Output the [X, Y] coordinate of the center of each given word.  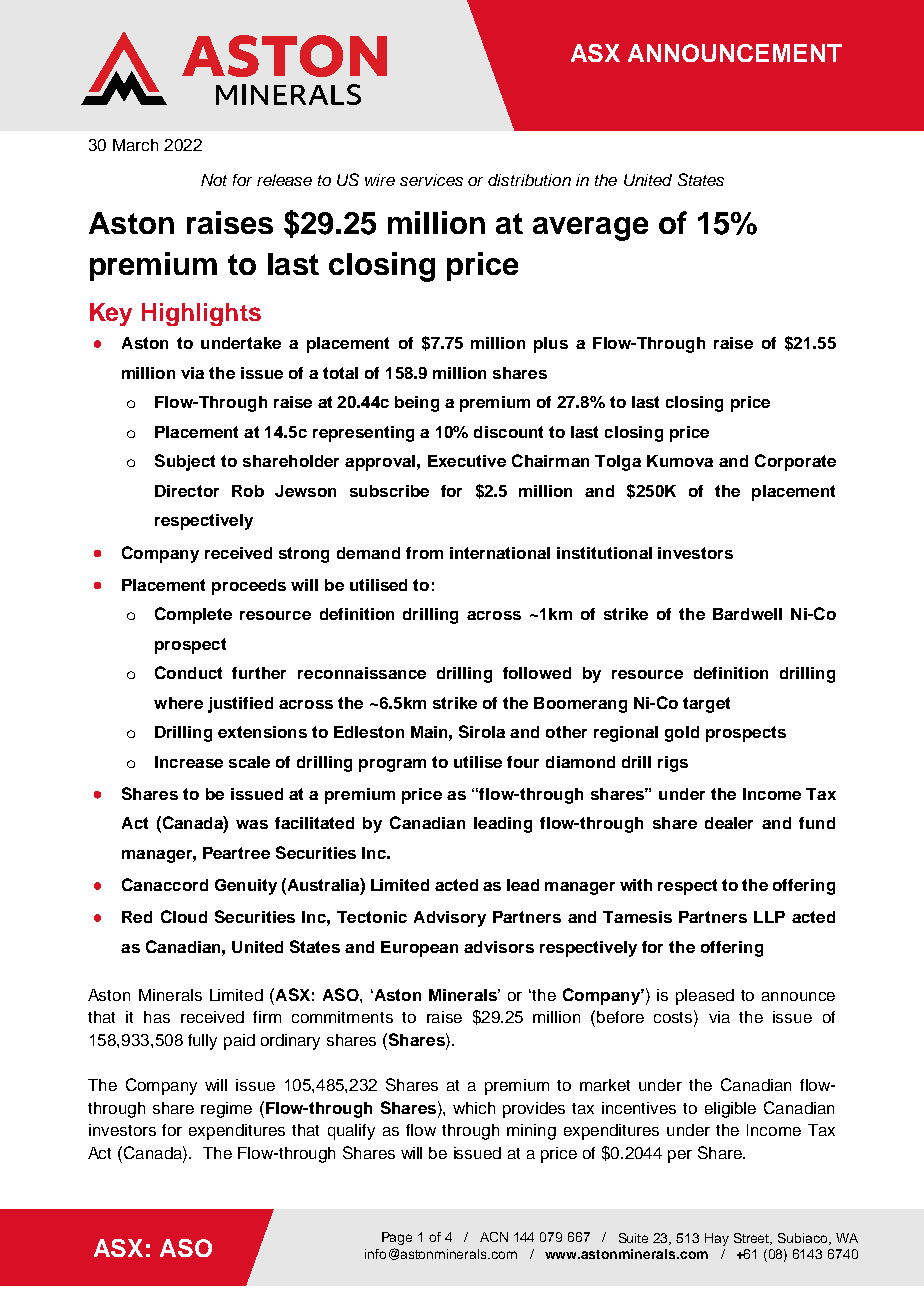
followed [537, 673]
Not [214, 180]
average [590, 229]
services [431, 180]
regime [226, 1110]
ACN [494, 1237]
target [706, 705]
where [178, 703]
